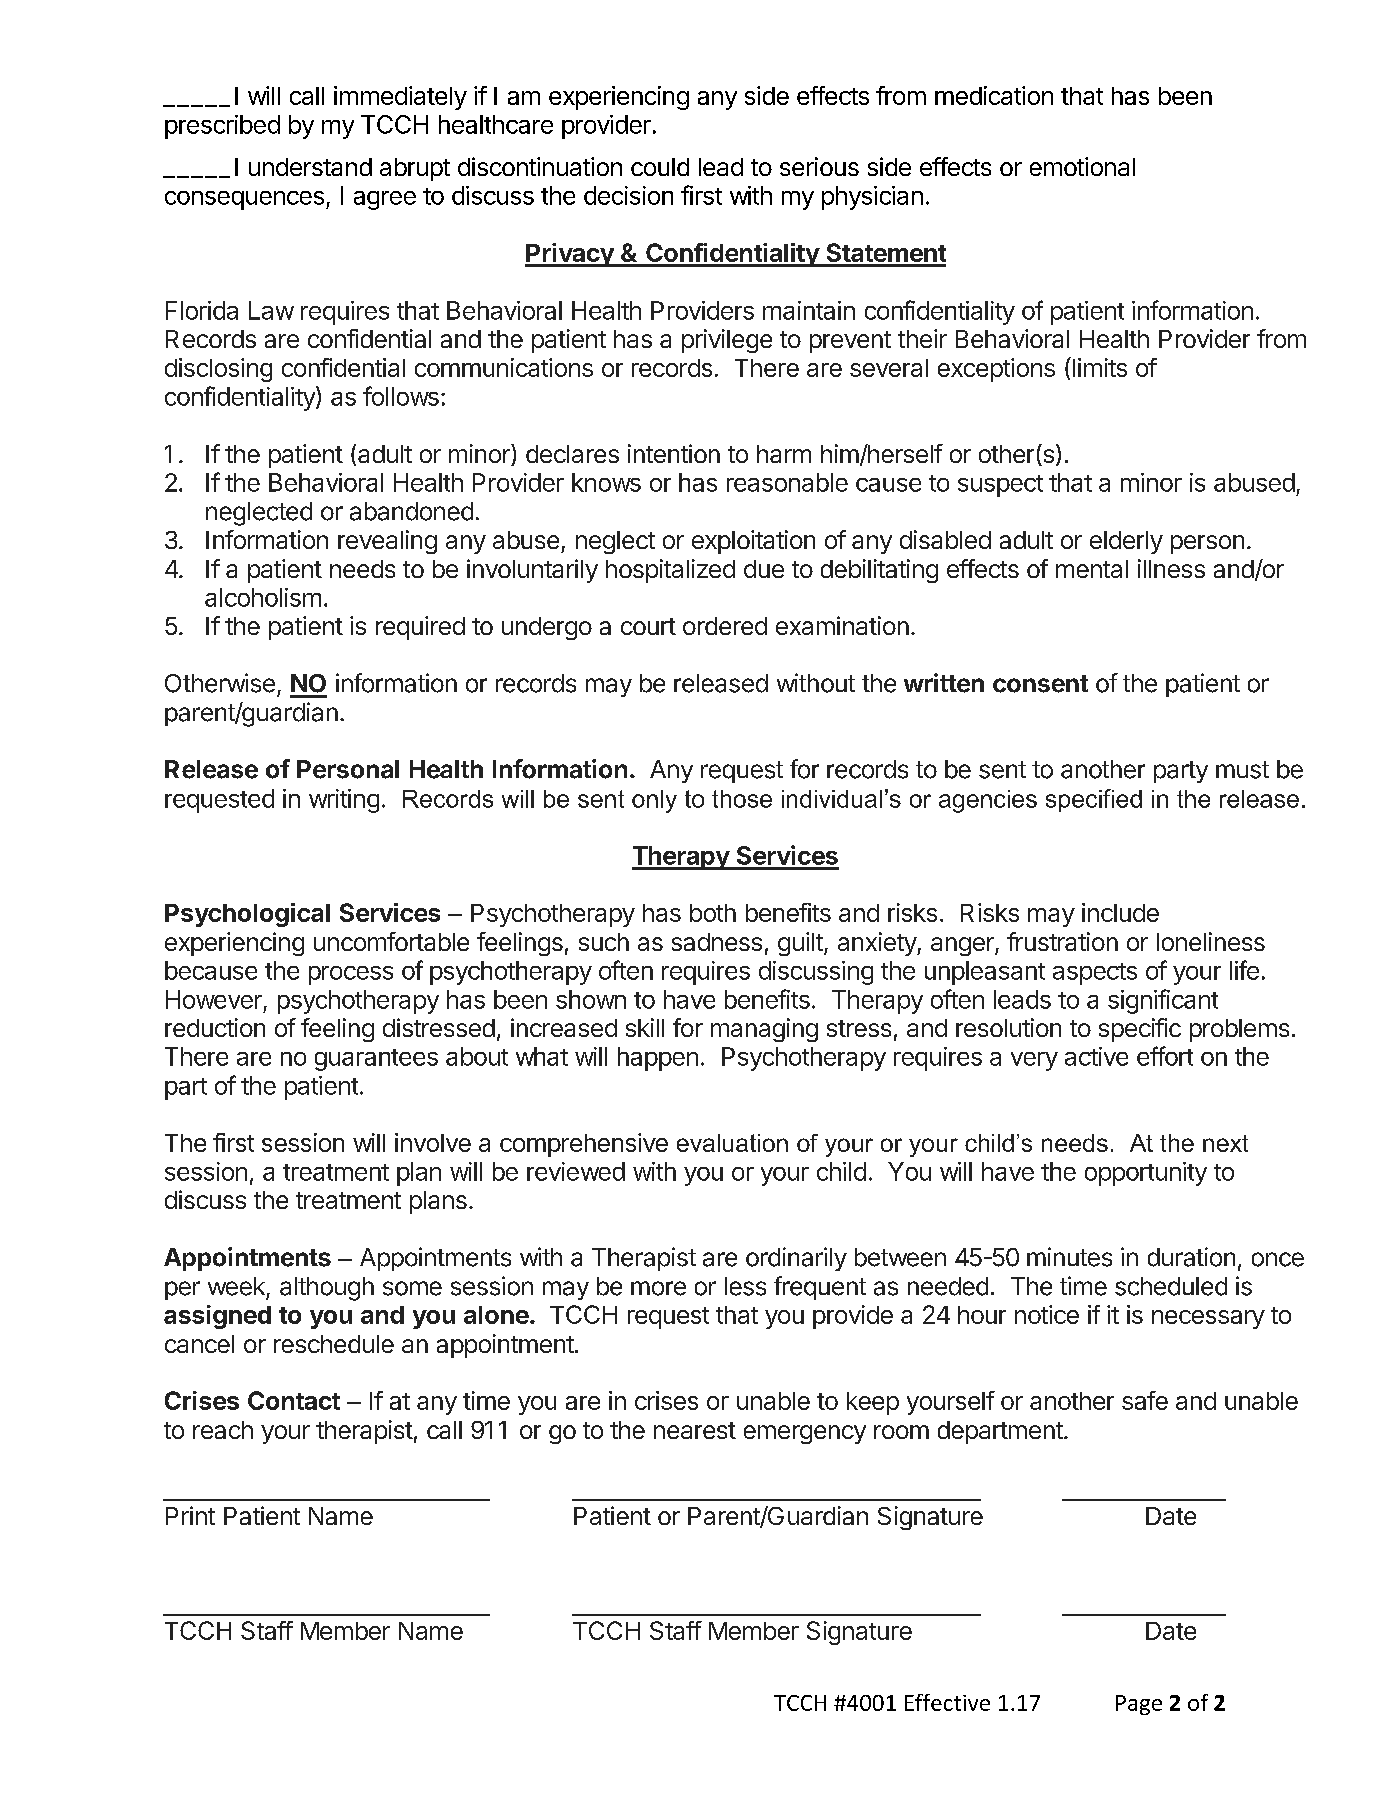  I want to click on Psychological, so click(247, 915).
